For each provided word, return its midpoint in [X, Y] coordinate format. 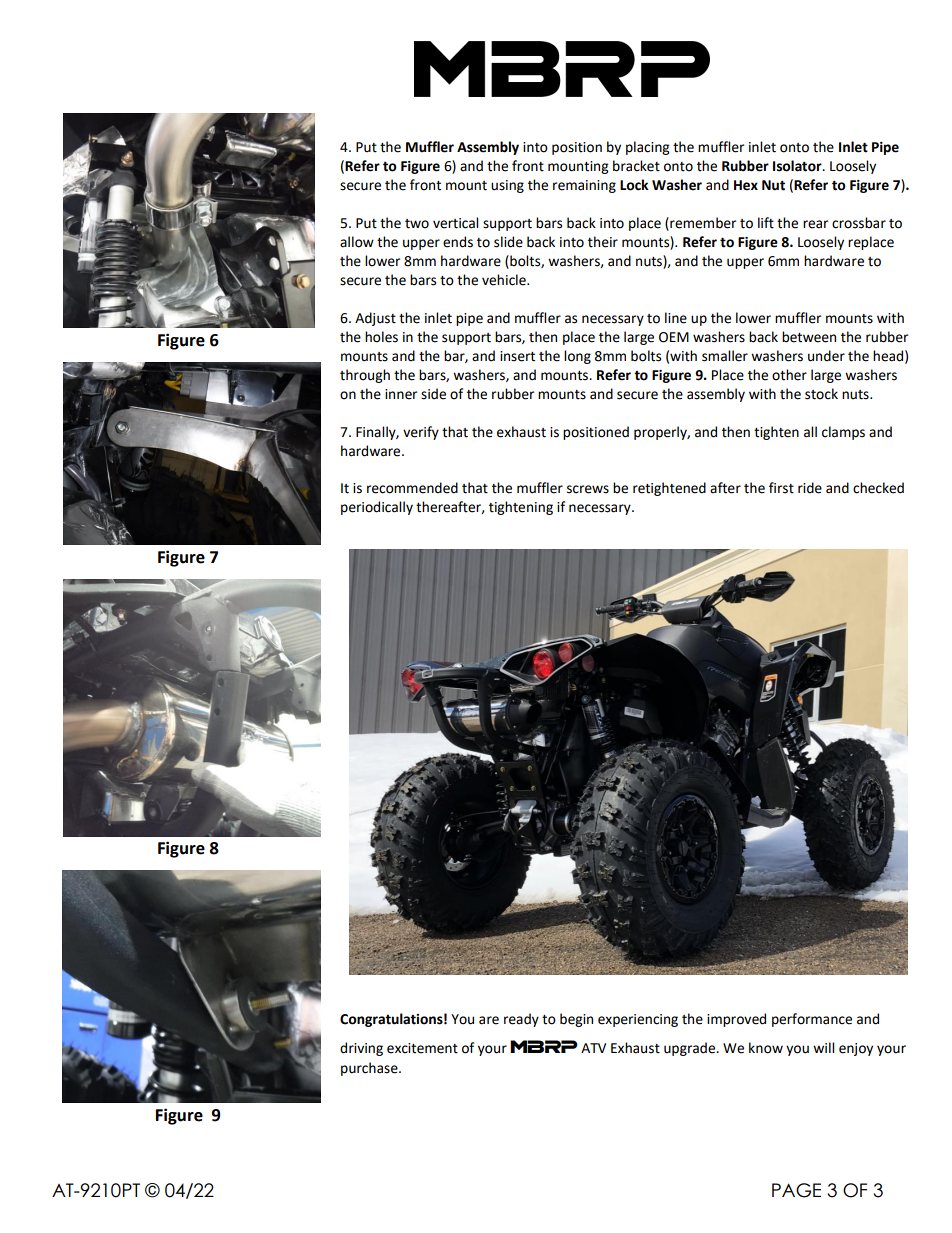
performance [812, 1020]
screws [588, 489]
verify [421, 433]
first [781, 488]
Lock [634, 185]
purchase [370, 1069]
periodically [377, 508]
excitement [422, 1048]
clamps [843, 433]
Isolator [798, 166]
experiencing [638, 1020]
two [417, 224]
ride [810, 488]
